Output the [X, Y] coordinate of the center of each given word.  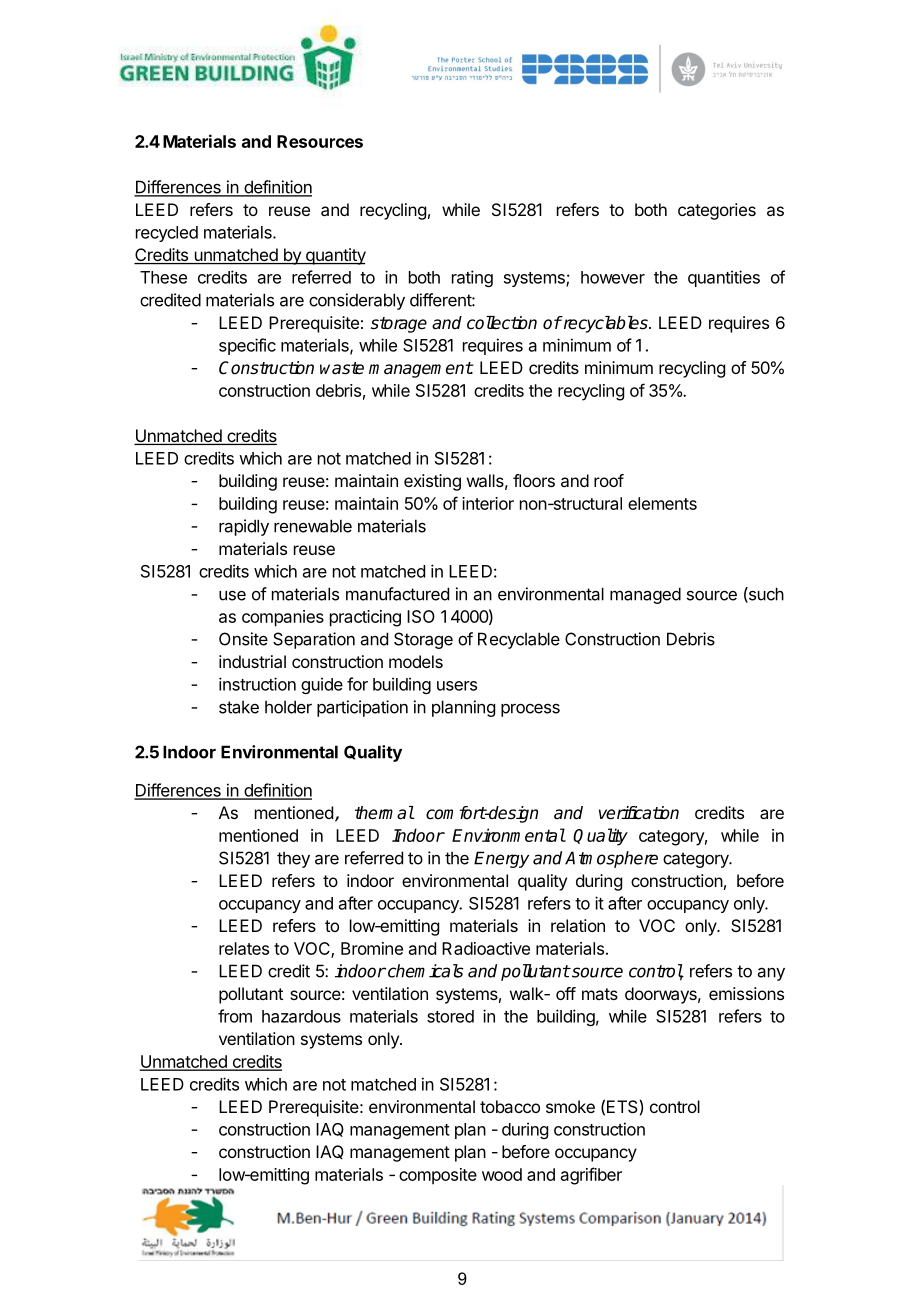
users [457, 686]
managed [645, 595]
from [235, 1016]
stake [239, 707]
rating [472, 278]
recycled [167, 234]
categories [717, 211]
